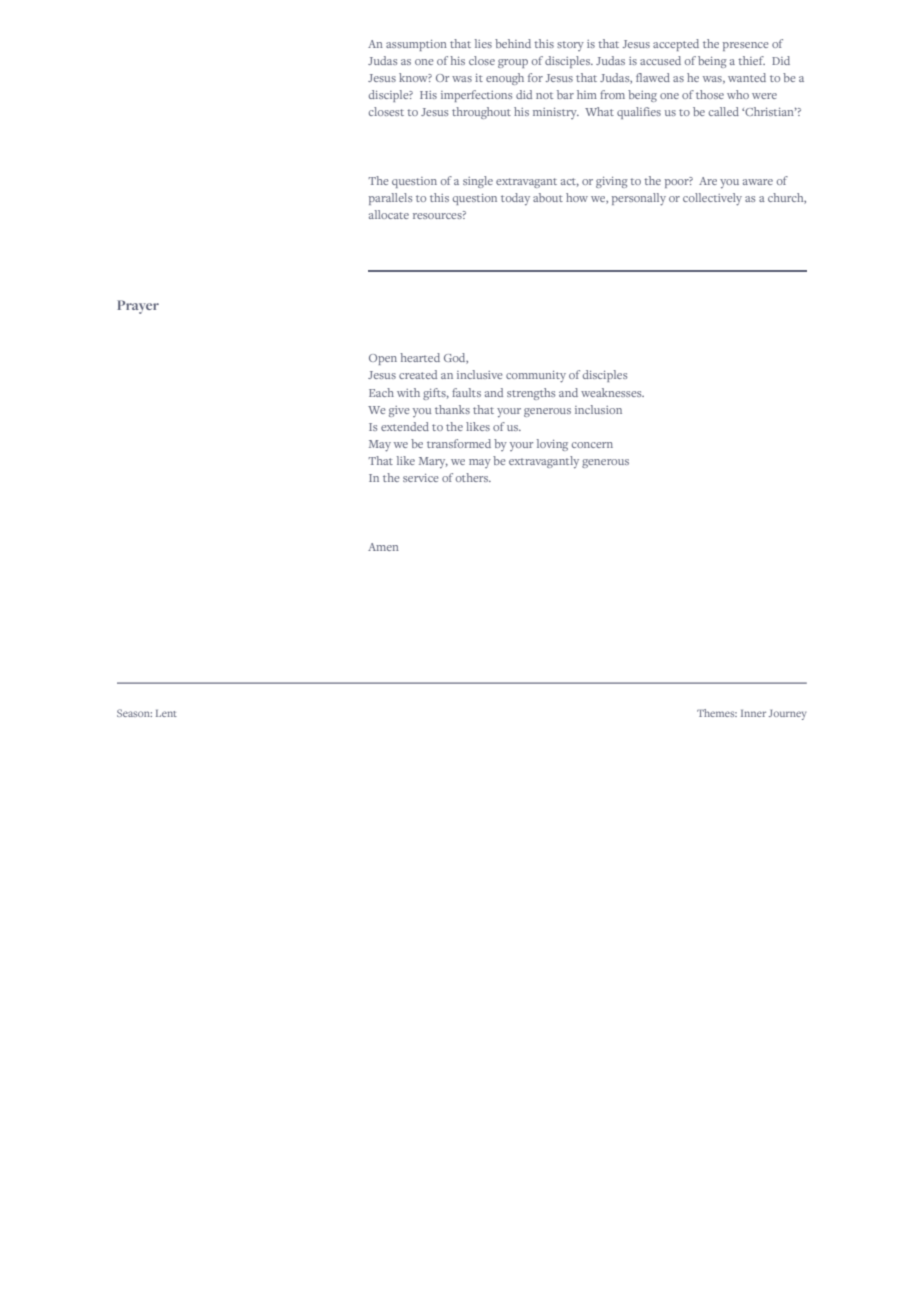 This image has height=1303, width=924. Describe the element at coordinates (483, 43) in the image. I see `lies` at that location.
